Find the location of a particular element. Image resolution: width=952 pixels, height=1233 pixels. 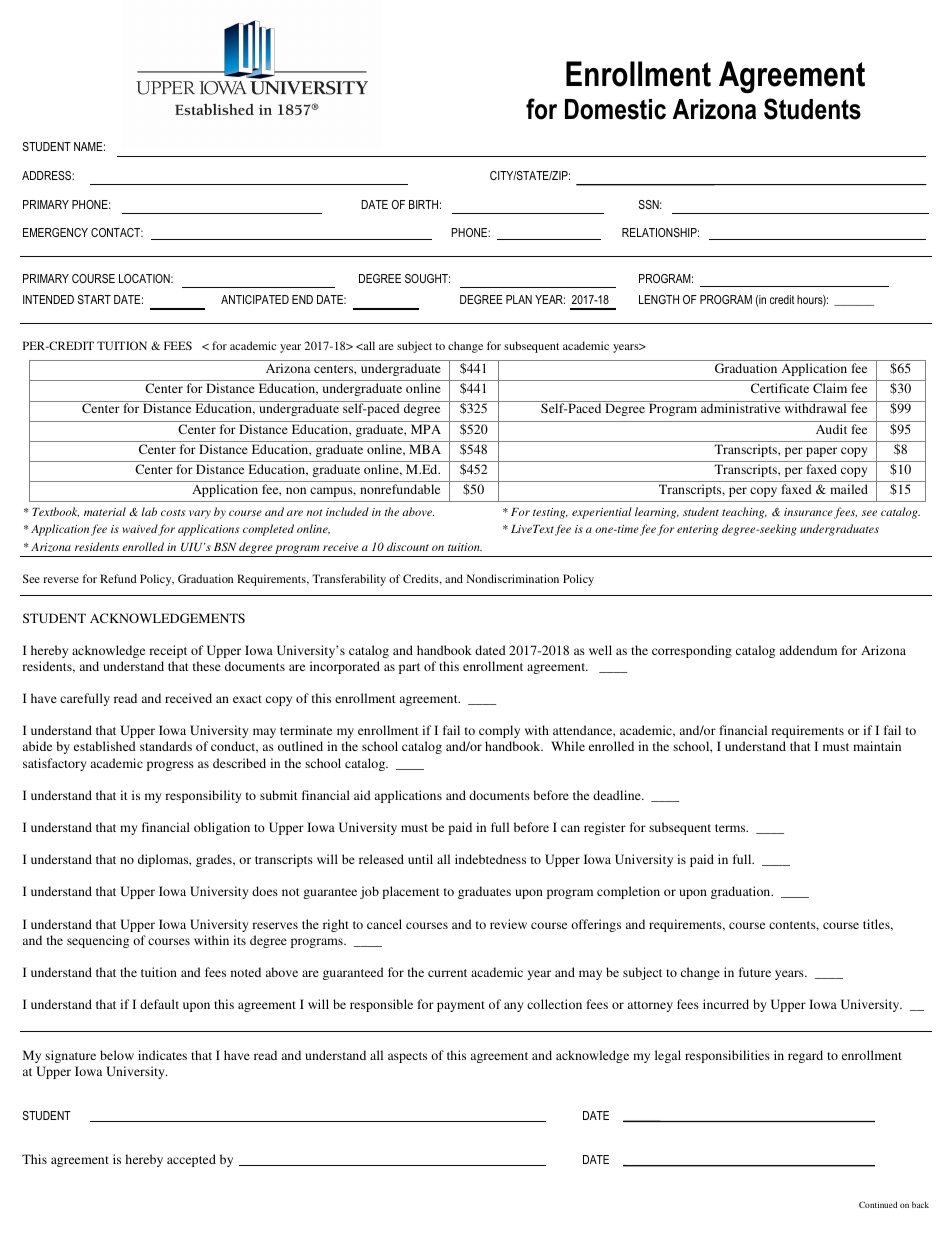

part is located at coordinates (409, 668).
